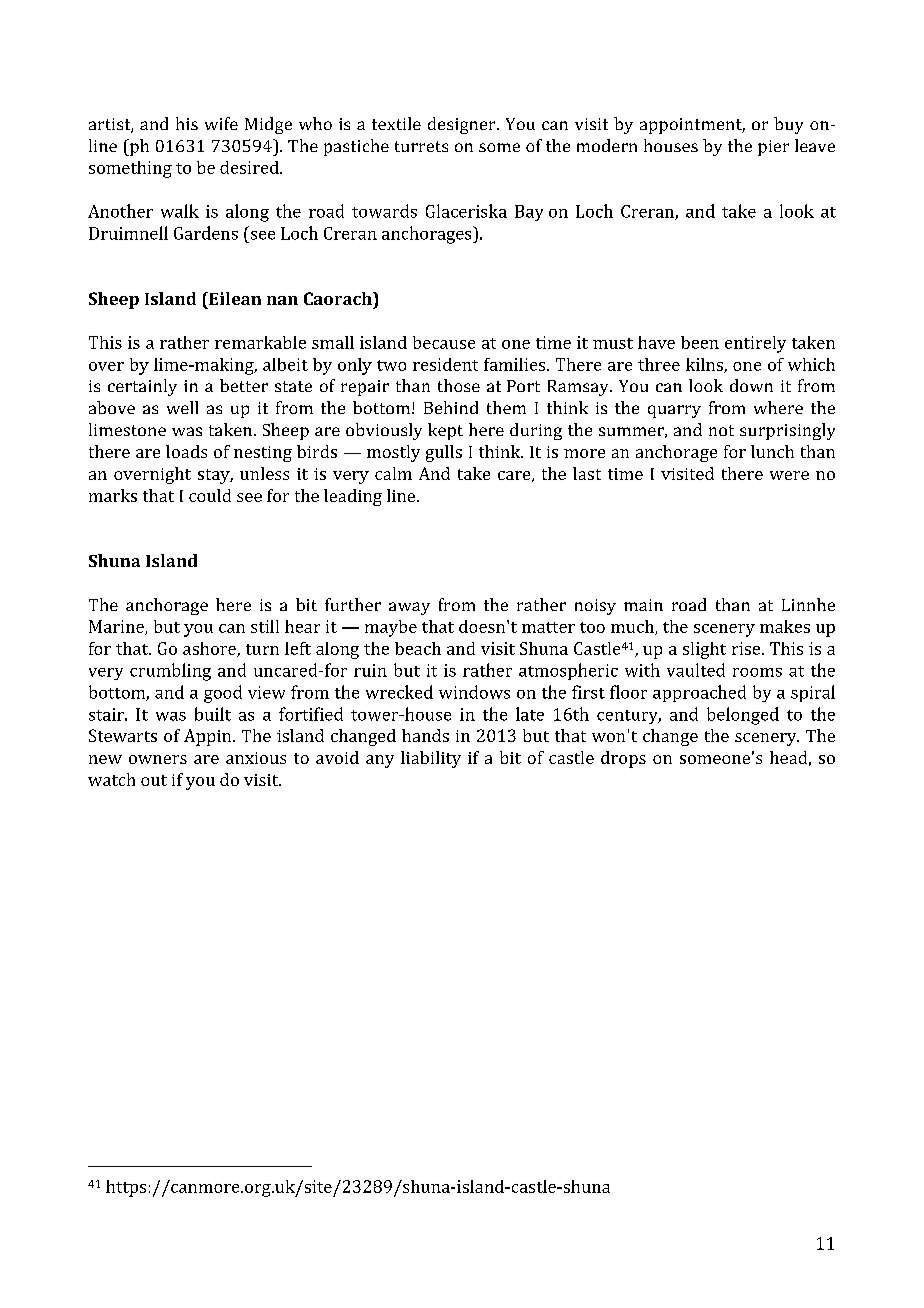 Image resolution: width=924 pixels, height=1308 pixels. What do you see at coordinates (409, 608) in the screenshot?
I see `away` at bounding box center [409, 608].
